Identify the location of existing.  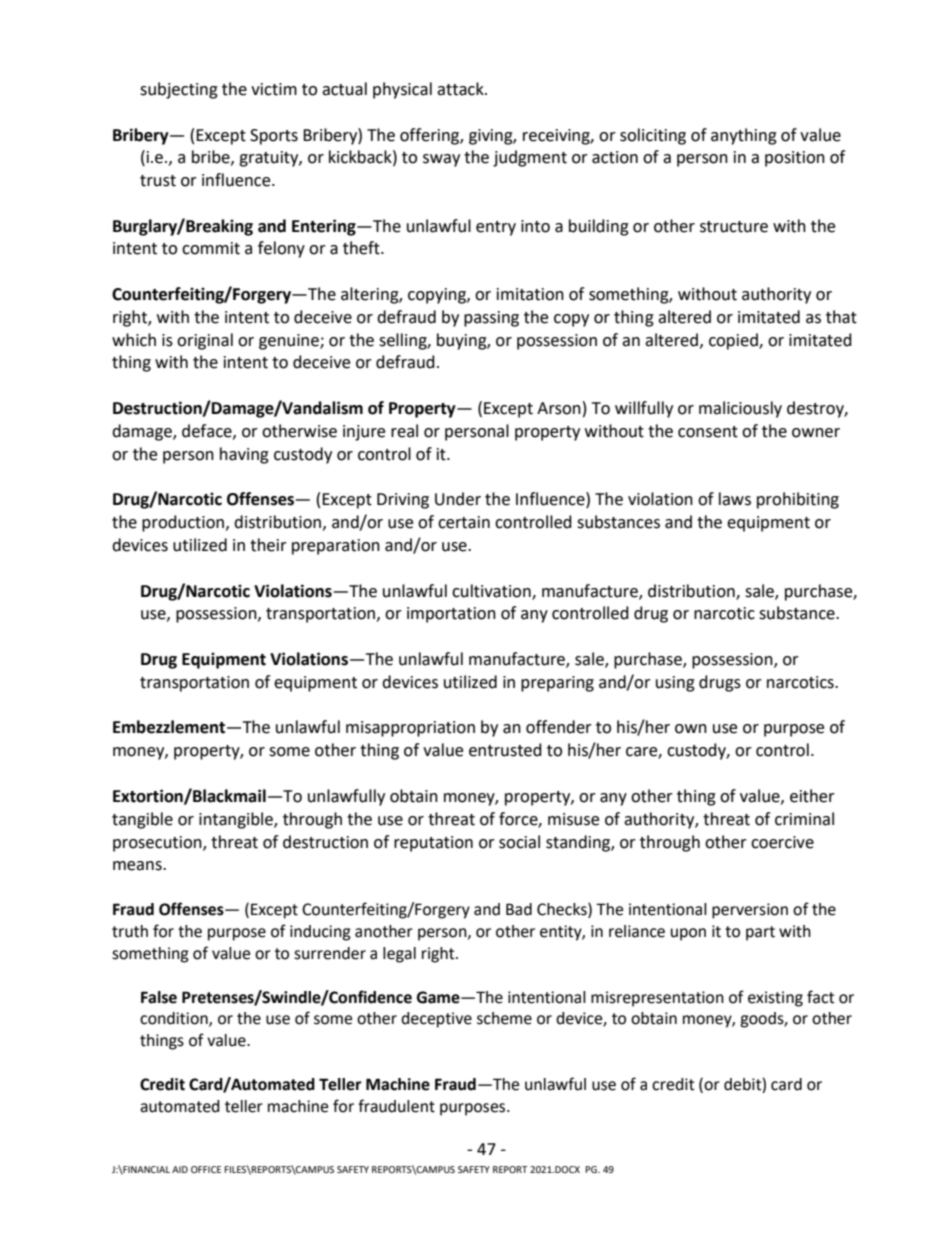
(775, 999).
